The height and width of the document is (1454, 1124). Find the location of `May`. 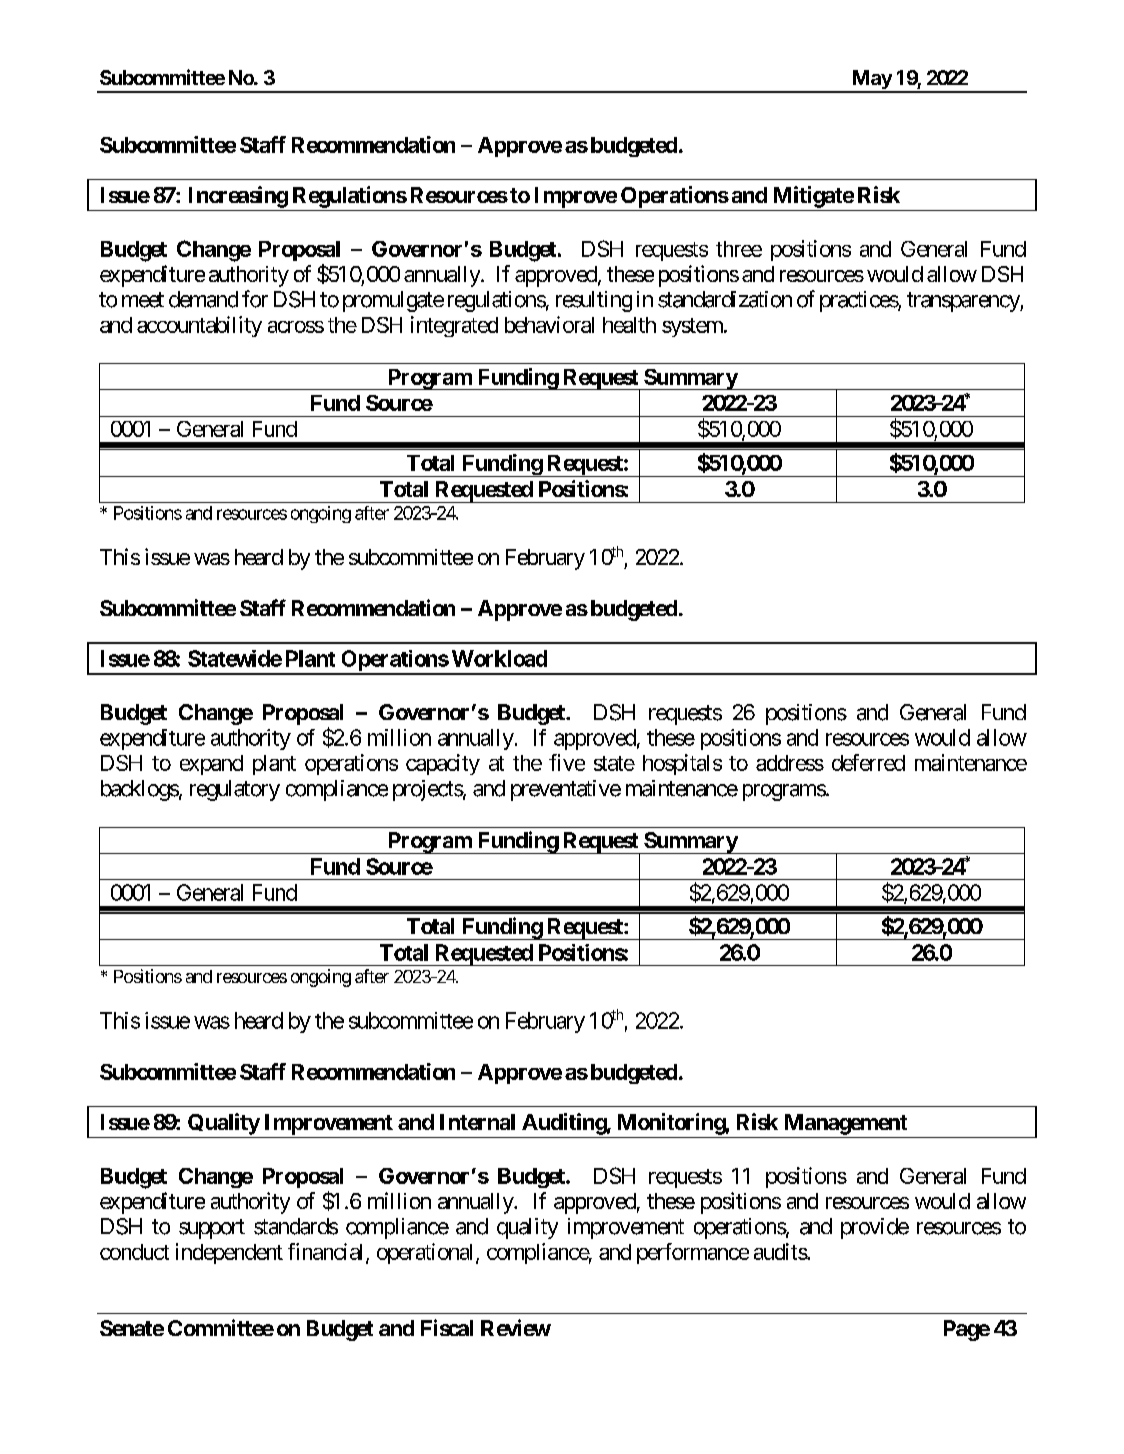

May is located at coordinates (871, 81).
